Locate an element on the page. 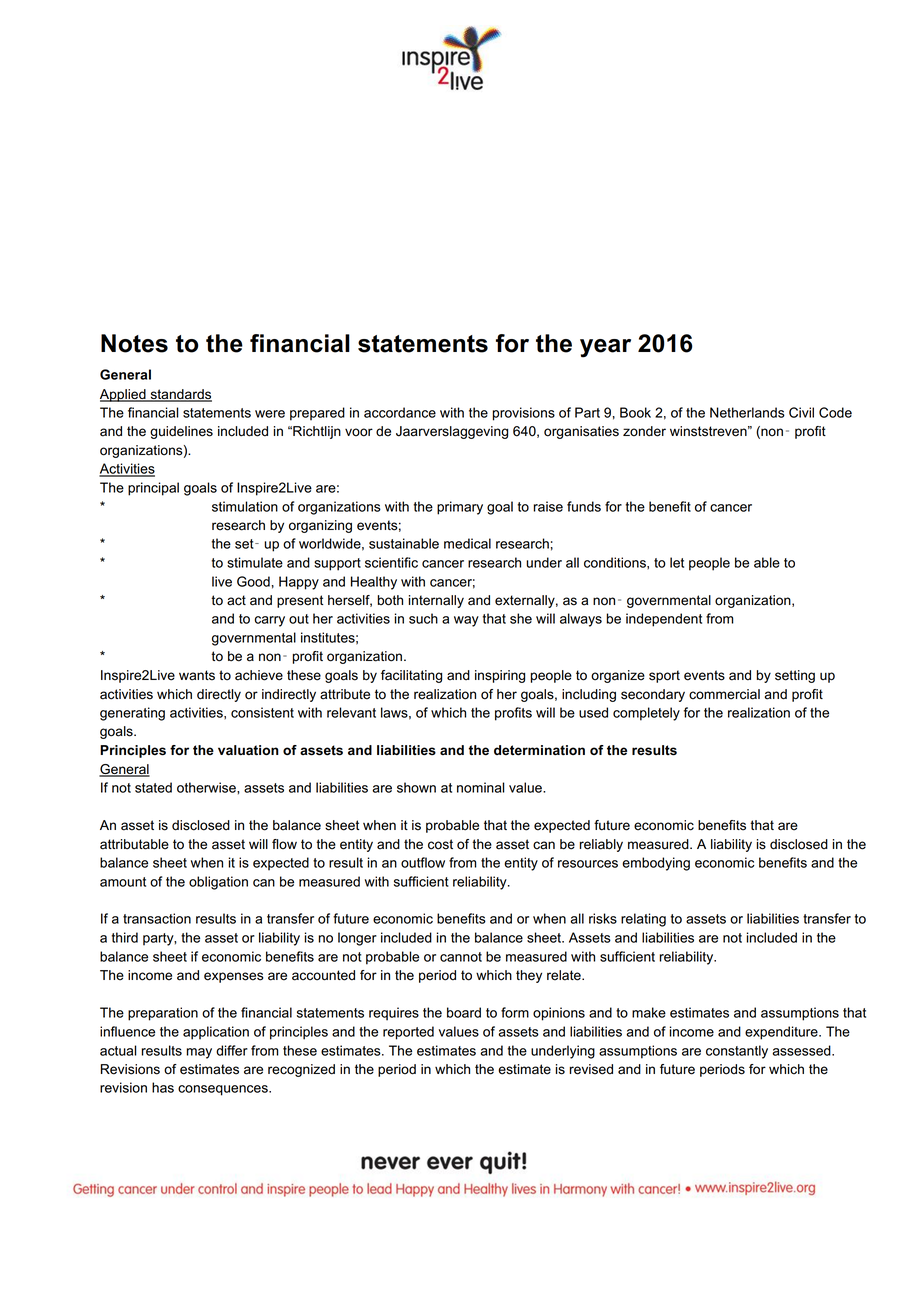  may is located at coordinates (199, 1053).
